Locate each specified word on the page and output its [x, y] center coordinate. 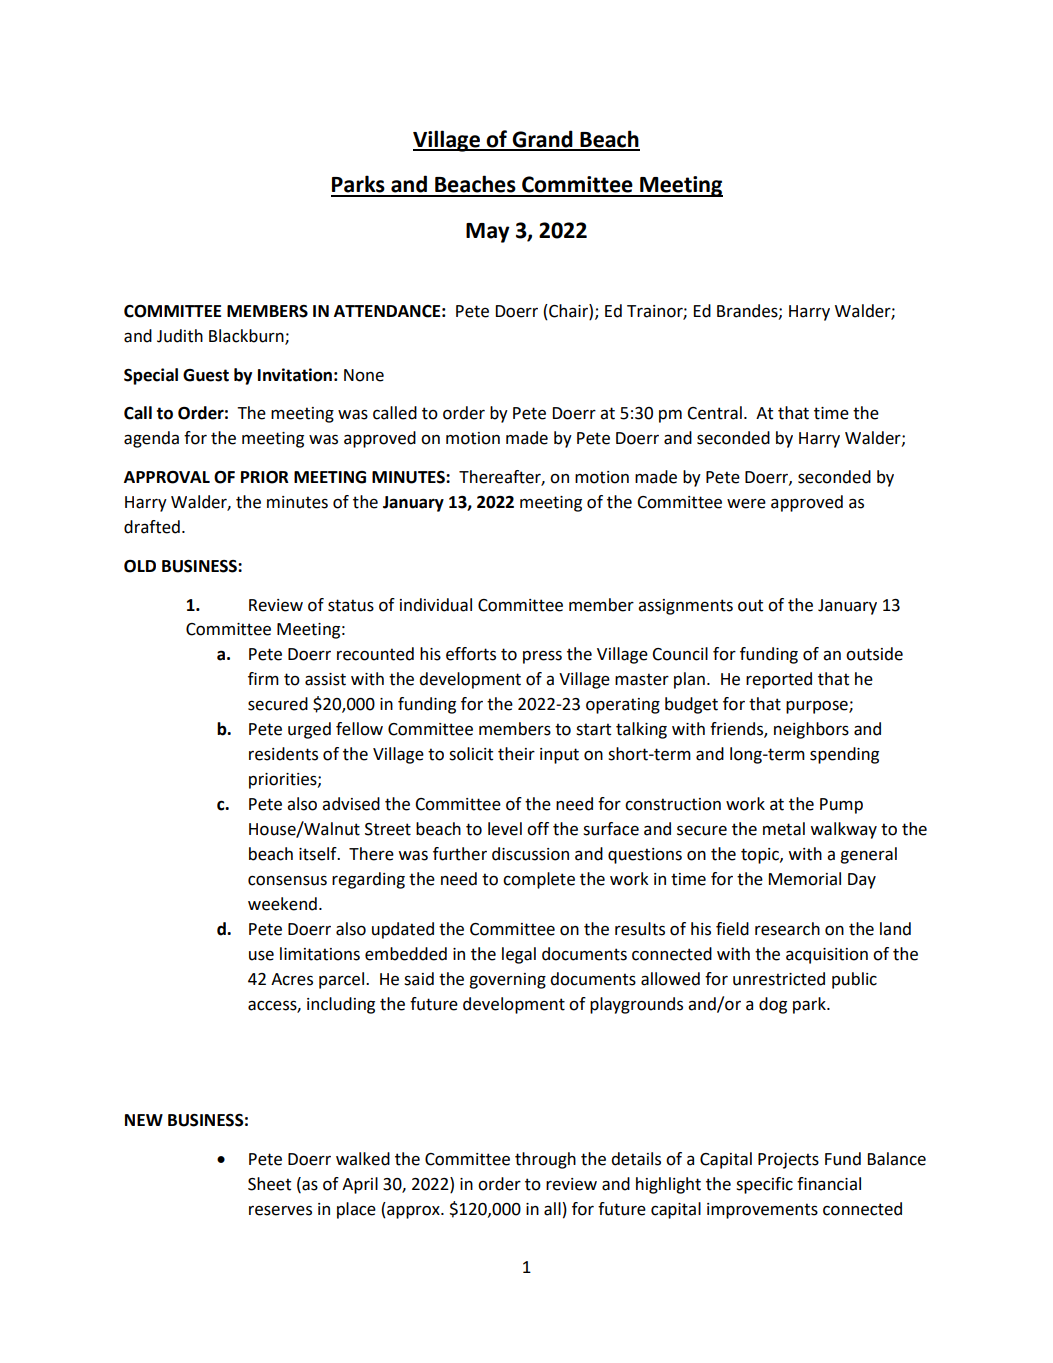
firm [263, 678]
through [545, 1160]
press [542, 657]
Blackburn [247, 337]
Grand [542, 140]
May [488, 233]
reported [779, 680]
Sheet [269, 1184]
